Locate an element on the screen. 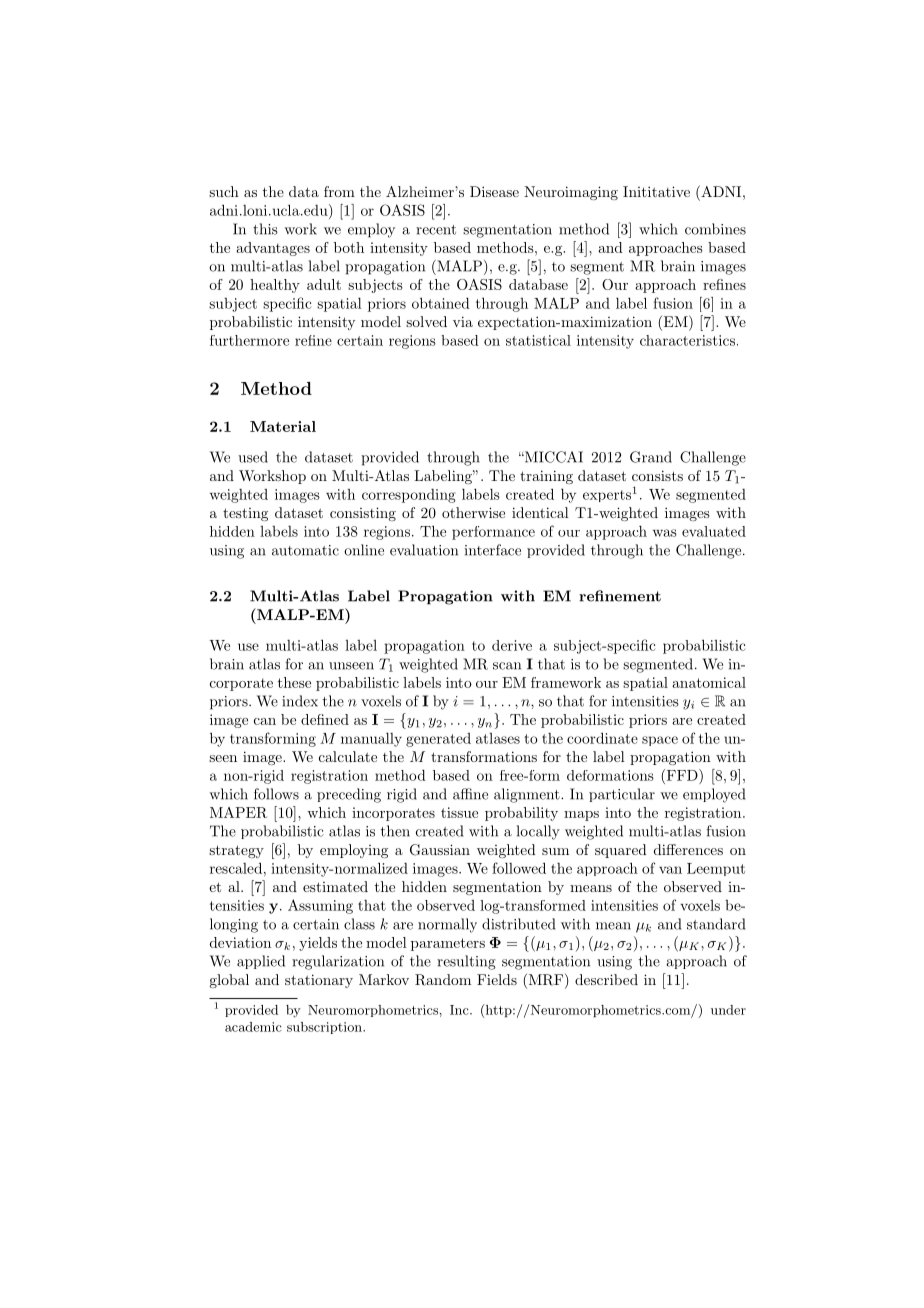 This screenshot has height=1308, width=924. was is located at coordinates (665, 533).
